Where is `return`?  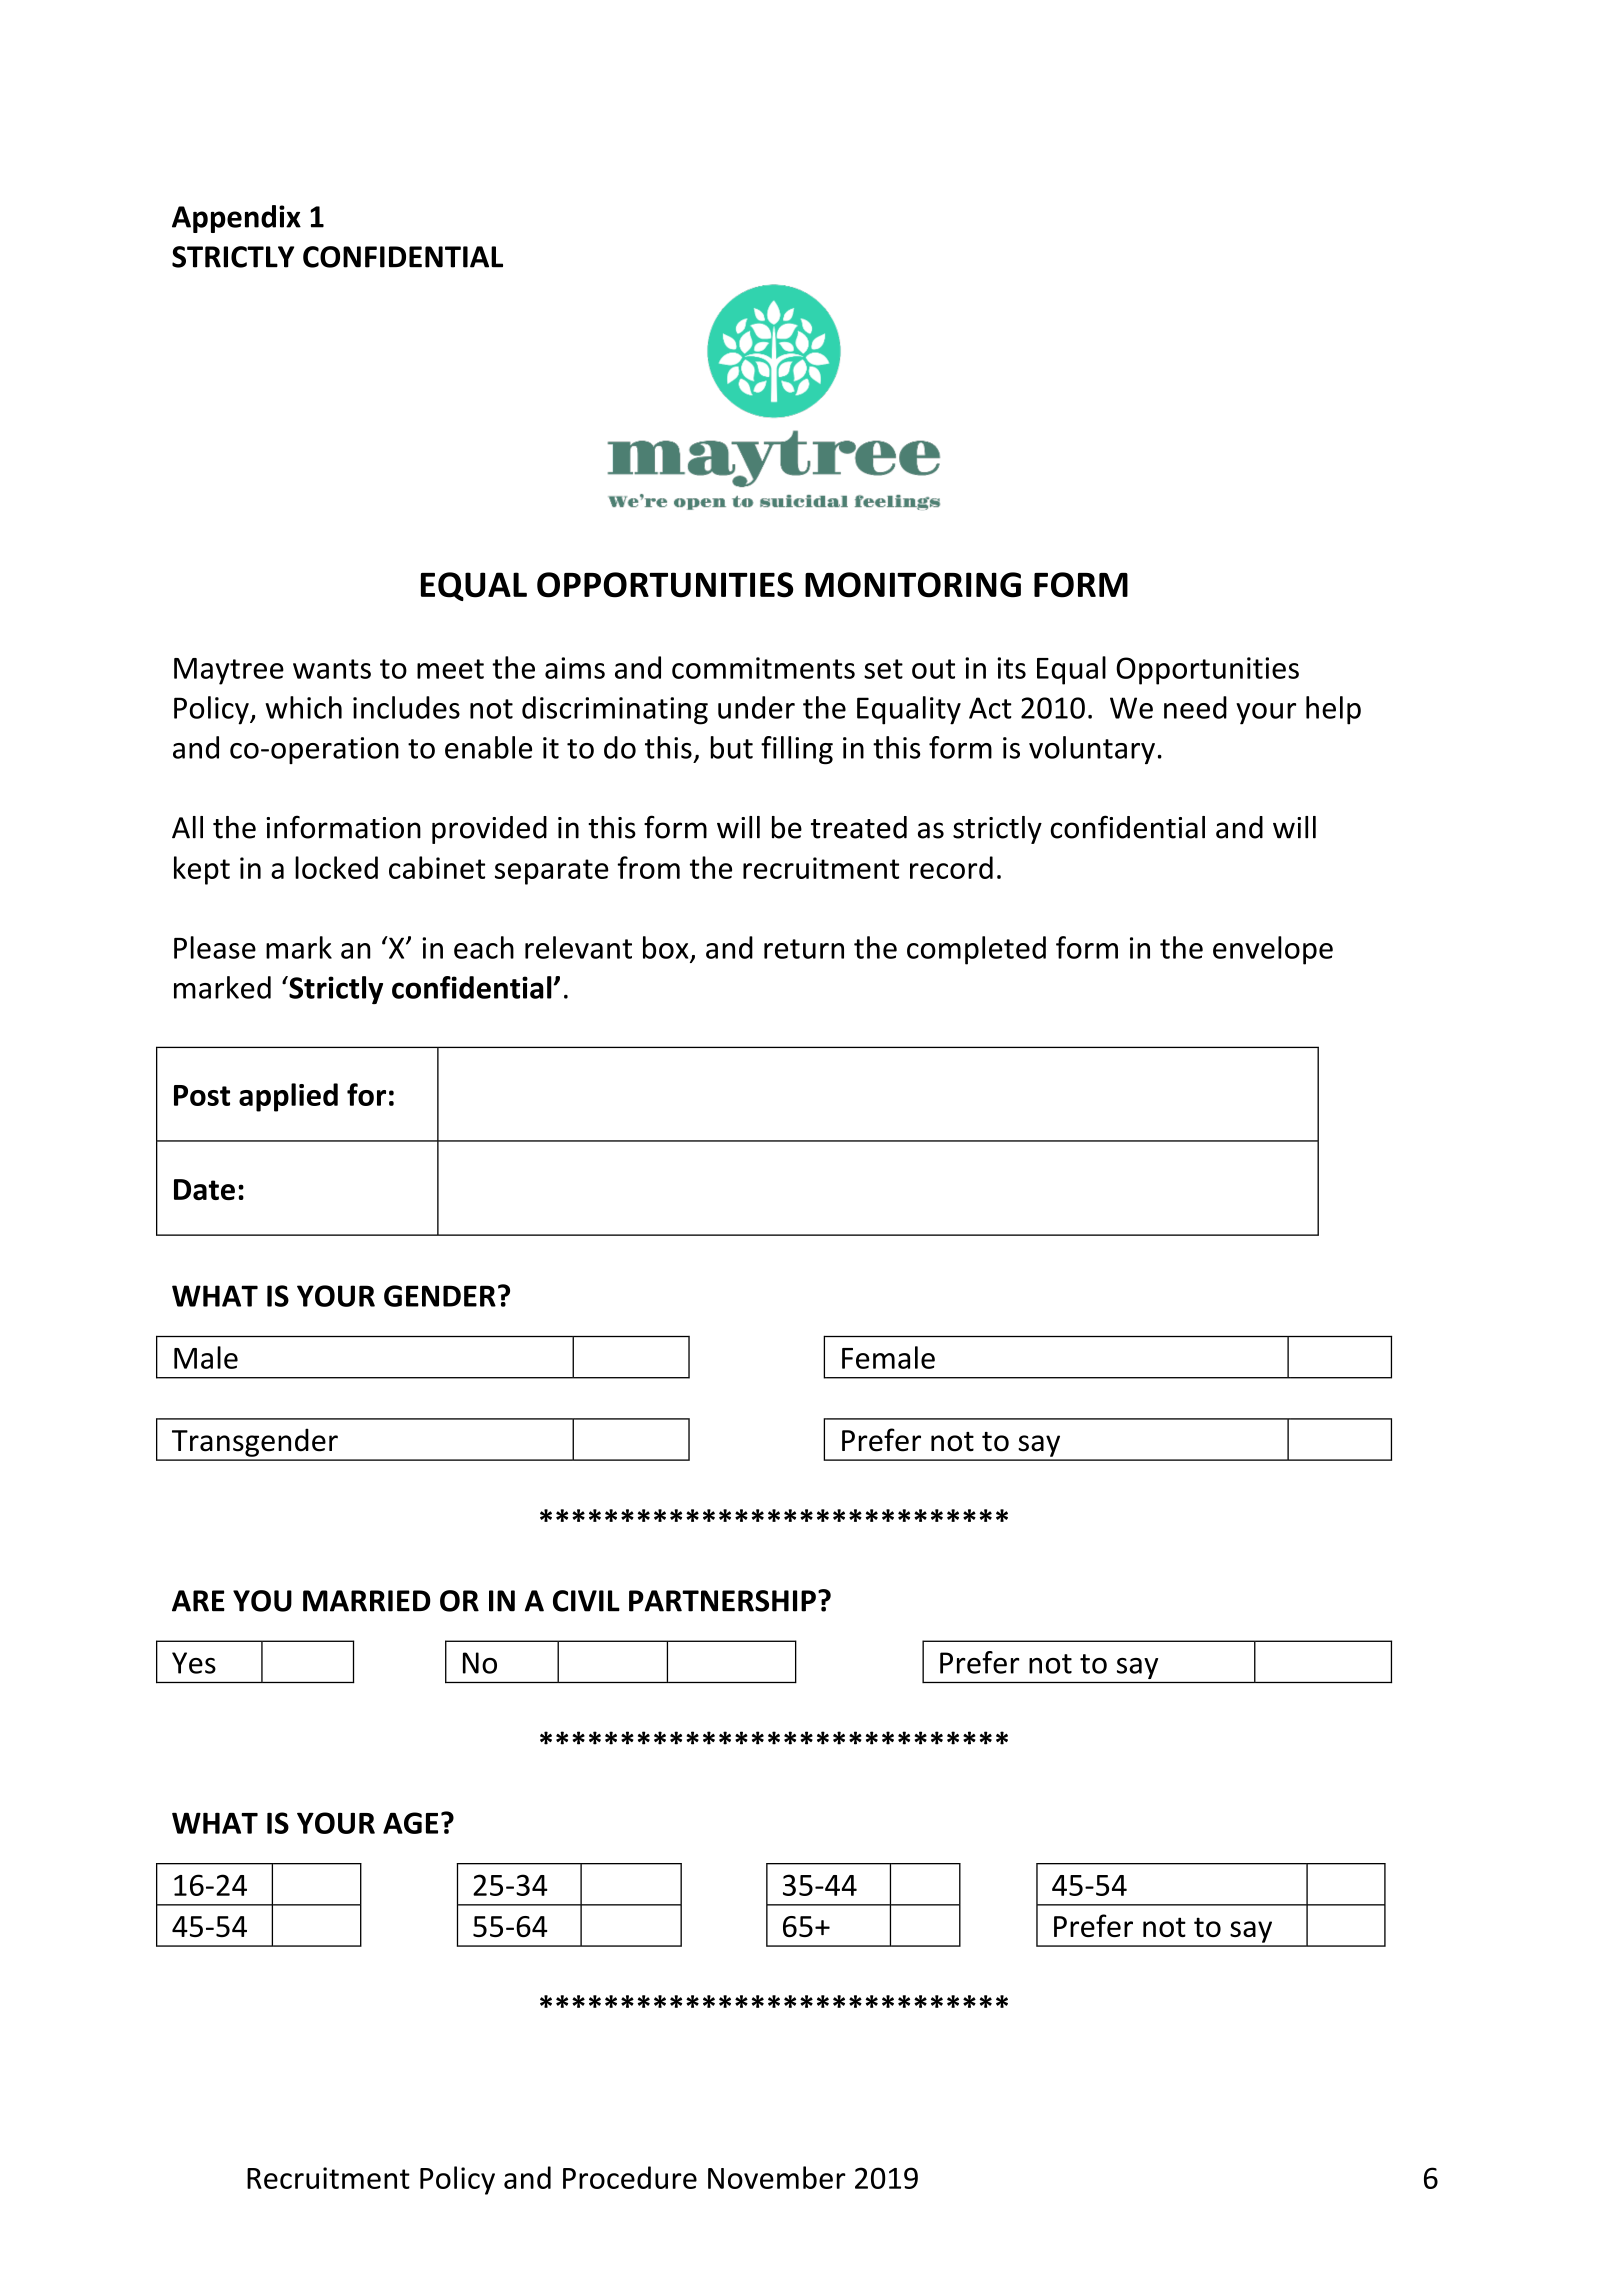 return is located at coordinates (804, 949).
